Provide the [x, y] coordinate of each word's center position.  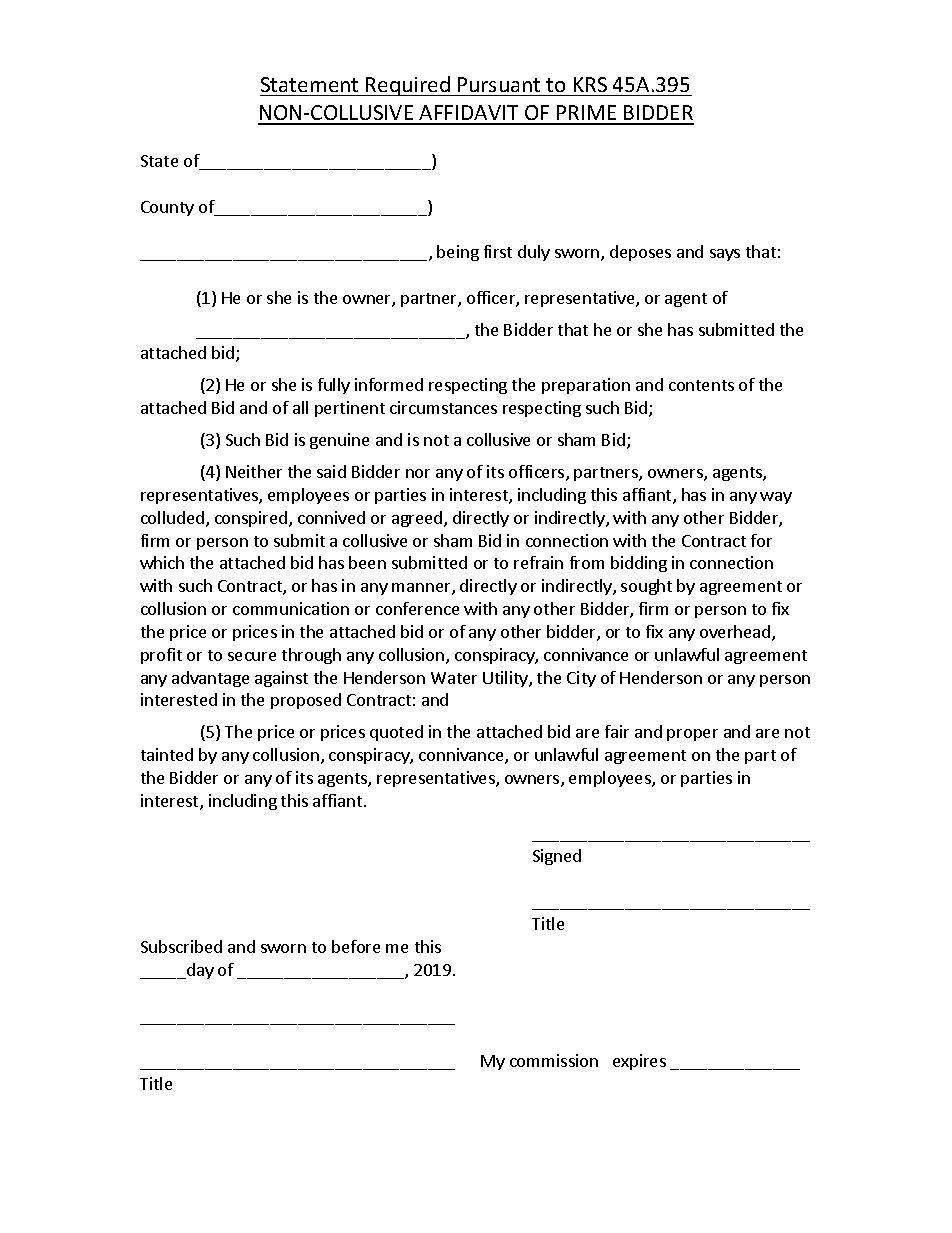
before [356, 946]
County [167, 208]
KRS [590, 84]
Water [454, 678]
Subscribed [181, 946]
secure [252, 656]
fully [334, 386]
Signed [557, 857]
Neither [254, 471]
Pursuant [499, 84]
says [725, 255]
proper [692, 735]
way [776, 498]
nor [418, 473]
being [458, 253]
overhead [735, 631]
